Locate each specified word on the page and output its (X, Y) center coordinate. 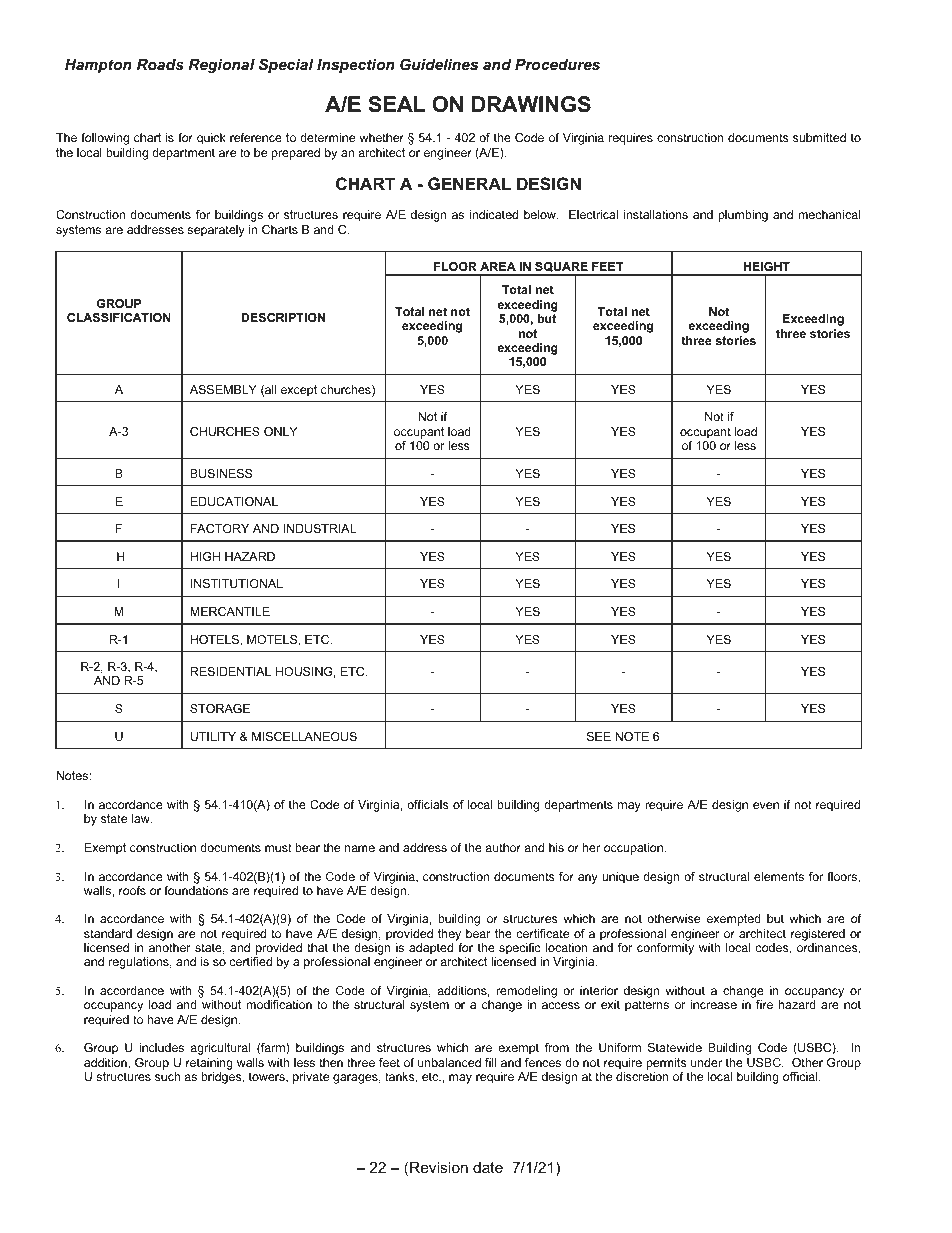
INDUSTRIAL (320, 528)
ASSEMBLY (223, 389)
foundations (196, 890)
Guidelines (439, 64)
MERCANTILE (230, 611)
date (488, 1167)
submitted (819, 137)
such (167, 1076)
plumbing (743, 216)
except (299, 391)
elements (779, 876)
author (503, 847)
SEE (599, 736)
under (706, 1062)
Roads (160, 64)
